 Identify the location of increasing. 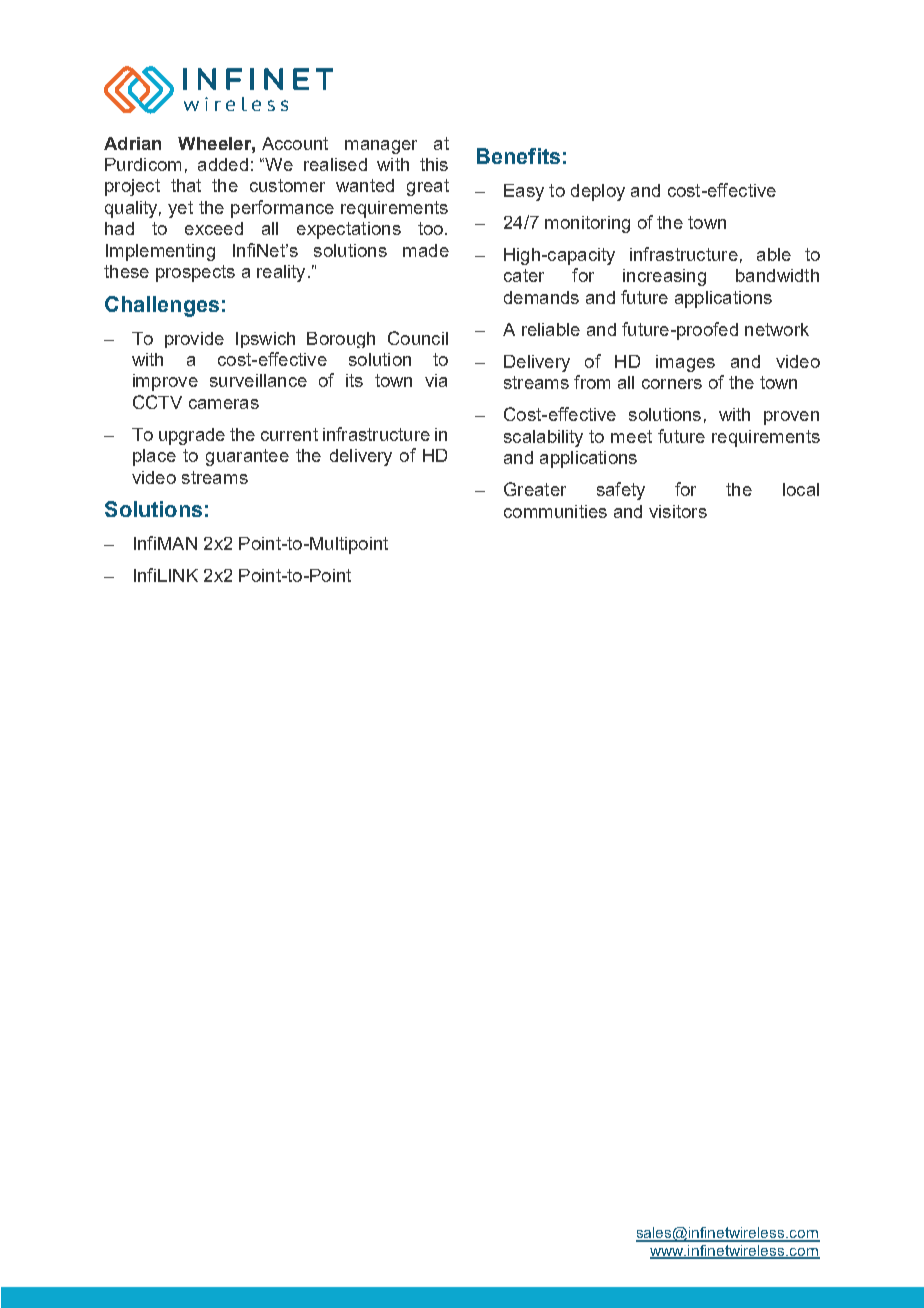
(664, 277).
